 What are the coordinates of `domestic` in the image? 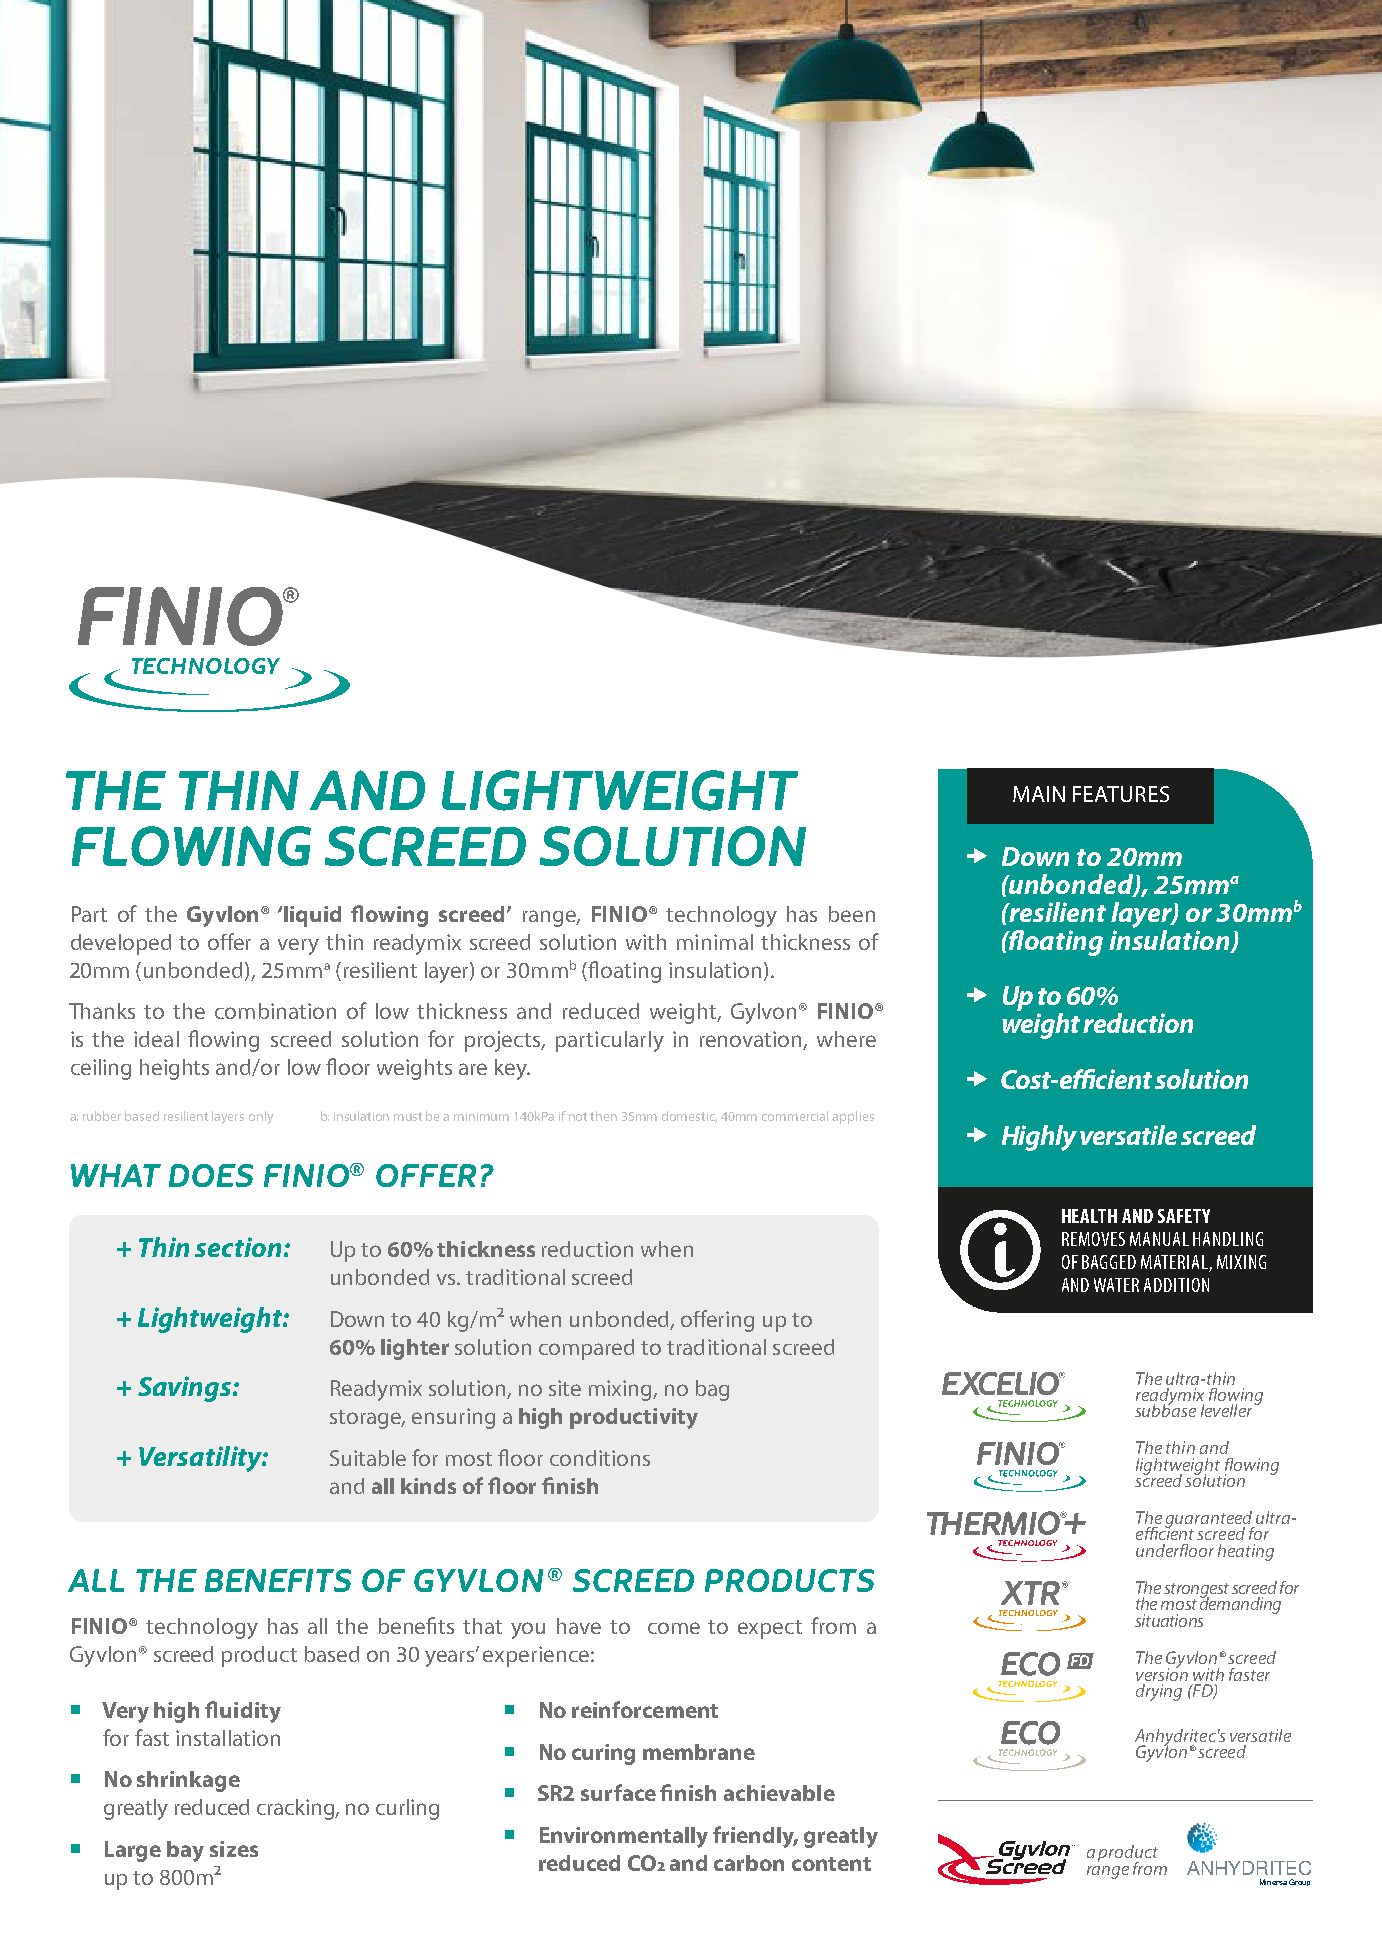 It's located at (689, 1117).
